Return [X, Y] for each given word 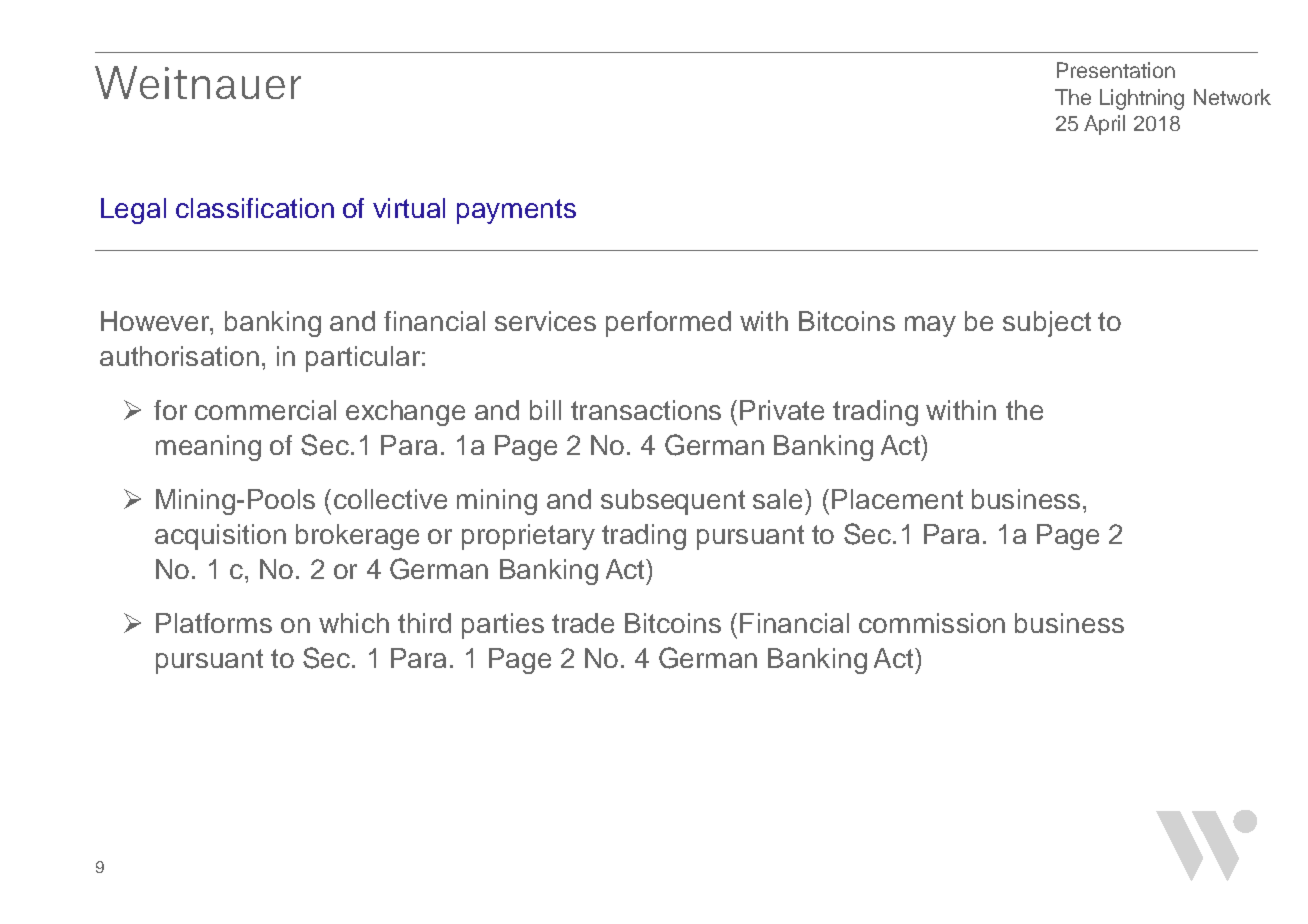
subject [1047, 324]
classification [255, 208]
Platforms [214, 623]
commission [932, 623]
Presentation [1116, 70]
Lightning [1142, 99]
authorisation [179, 356]
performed [668, 324]
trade [583, 623]
